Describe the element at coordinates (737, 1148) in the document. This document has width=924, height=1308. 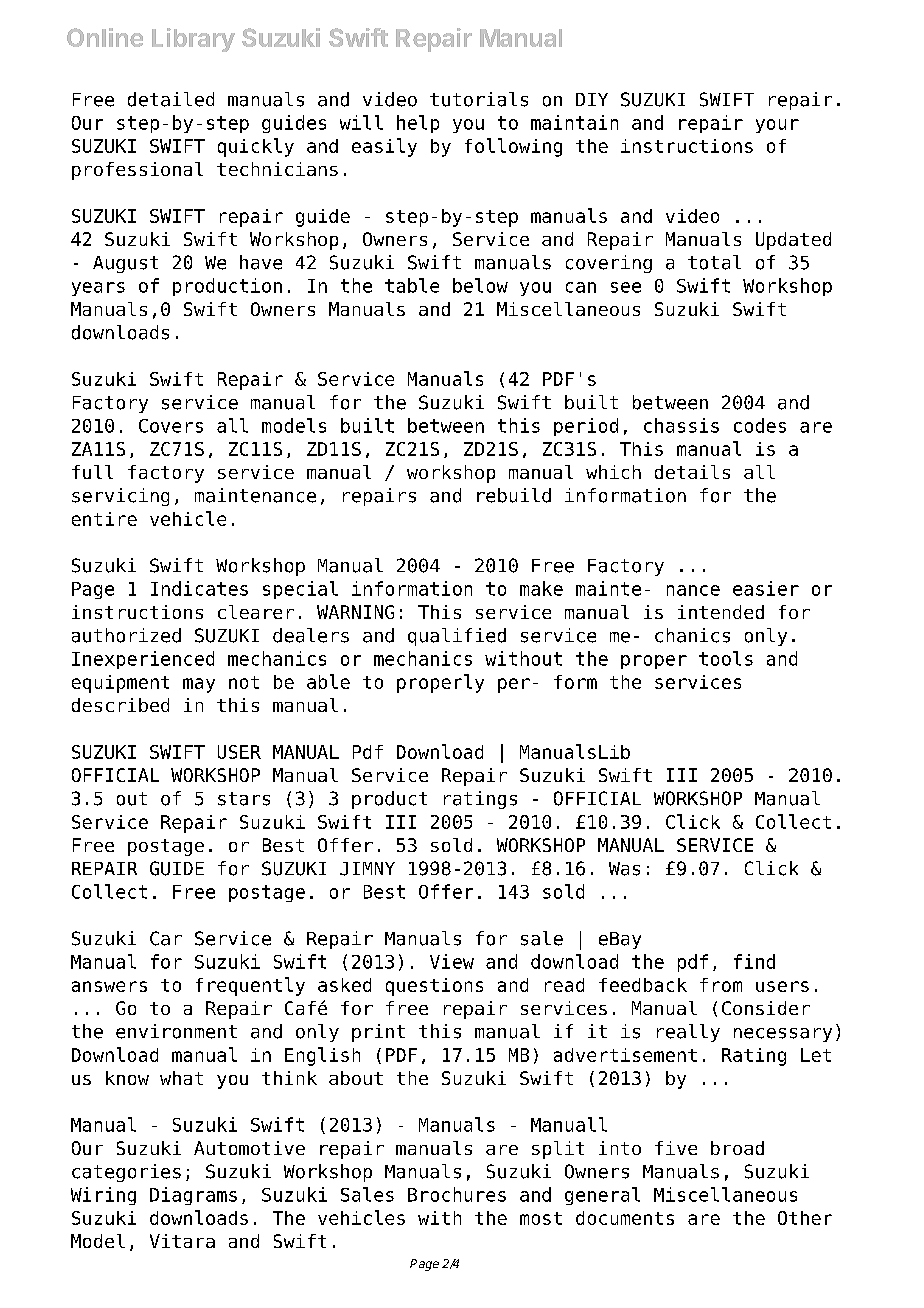
I see `broad` at that location.
